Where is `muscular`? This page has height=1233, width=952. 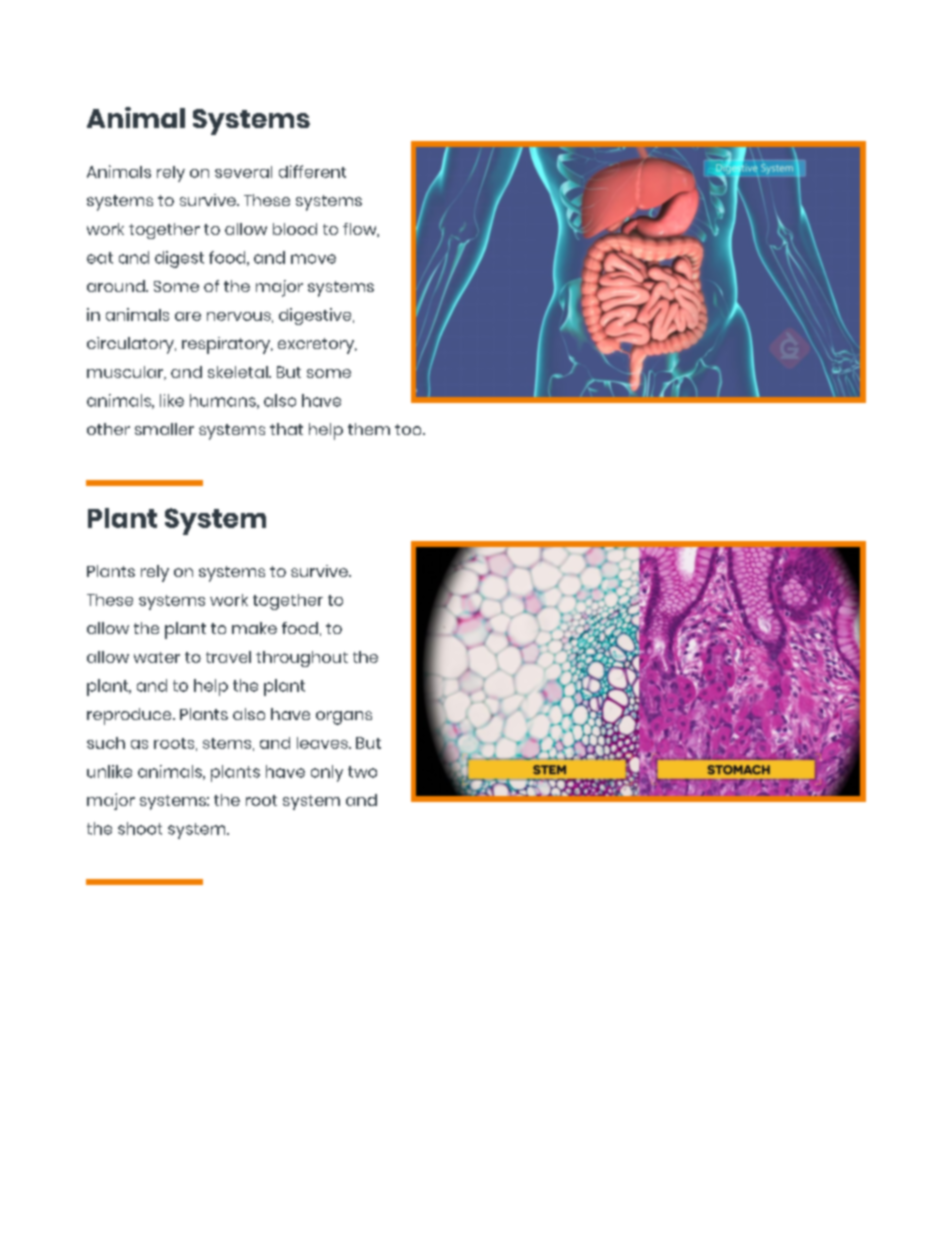
muscular is located at coordinates (126, 373).
